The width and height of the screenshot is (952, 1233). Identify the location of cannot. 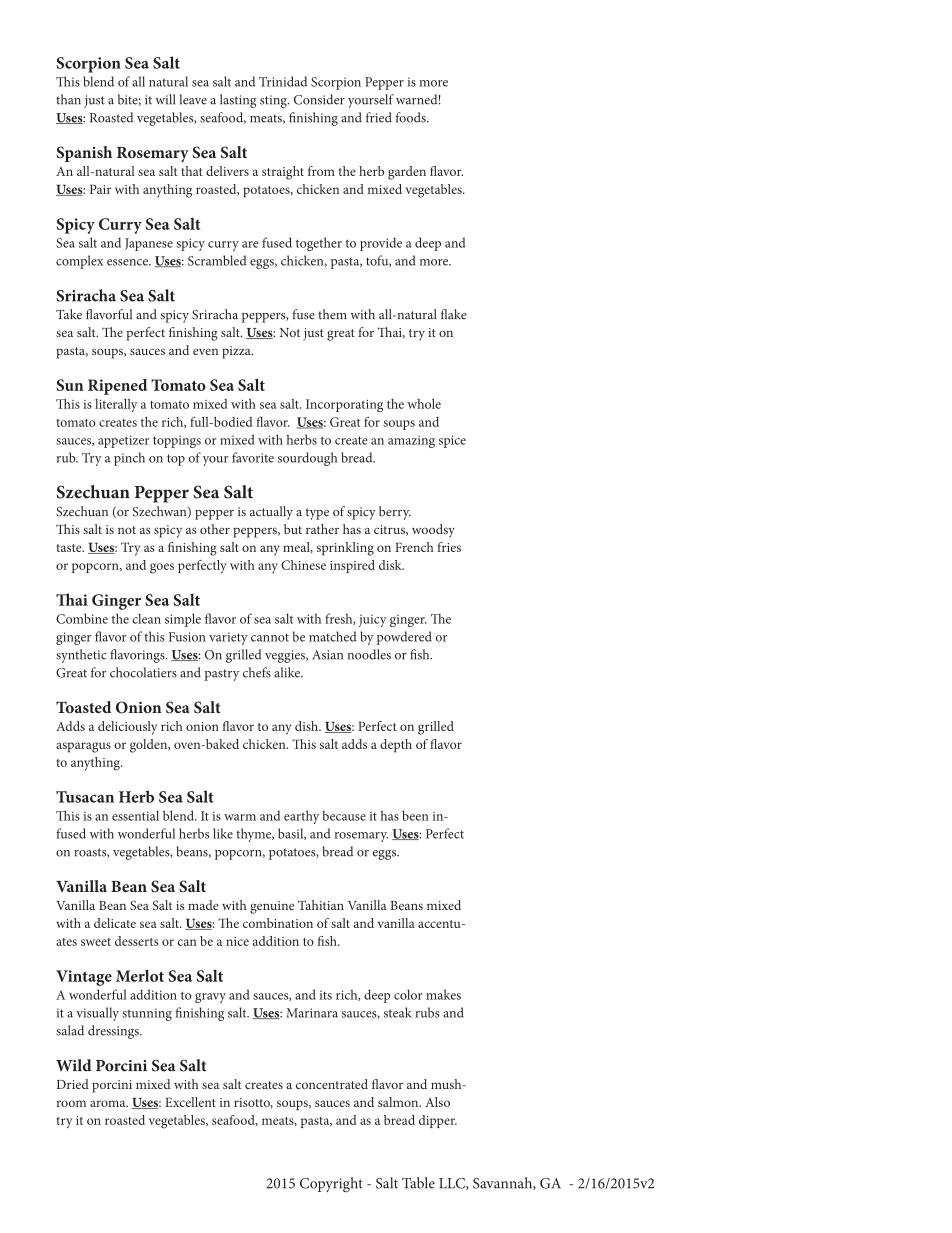
(270, 637).
